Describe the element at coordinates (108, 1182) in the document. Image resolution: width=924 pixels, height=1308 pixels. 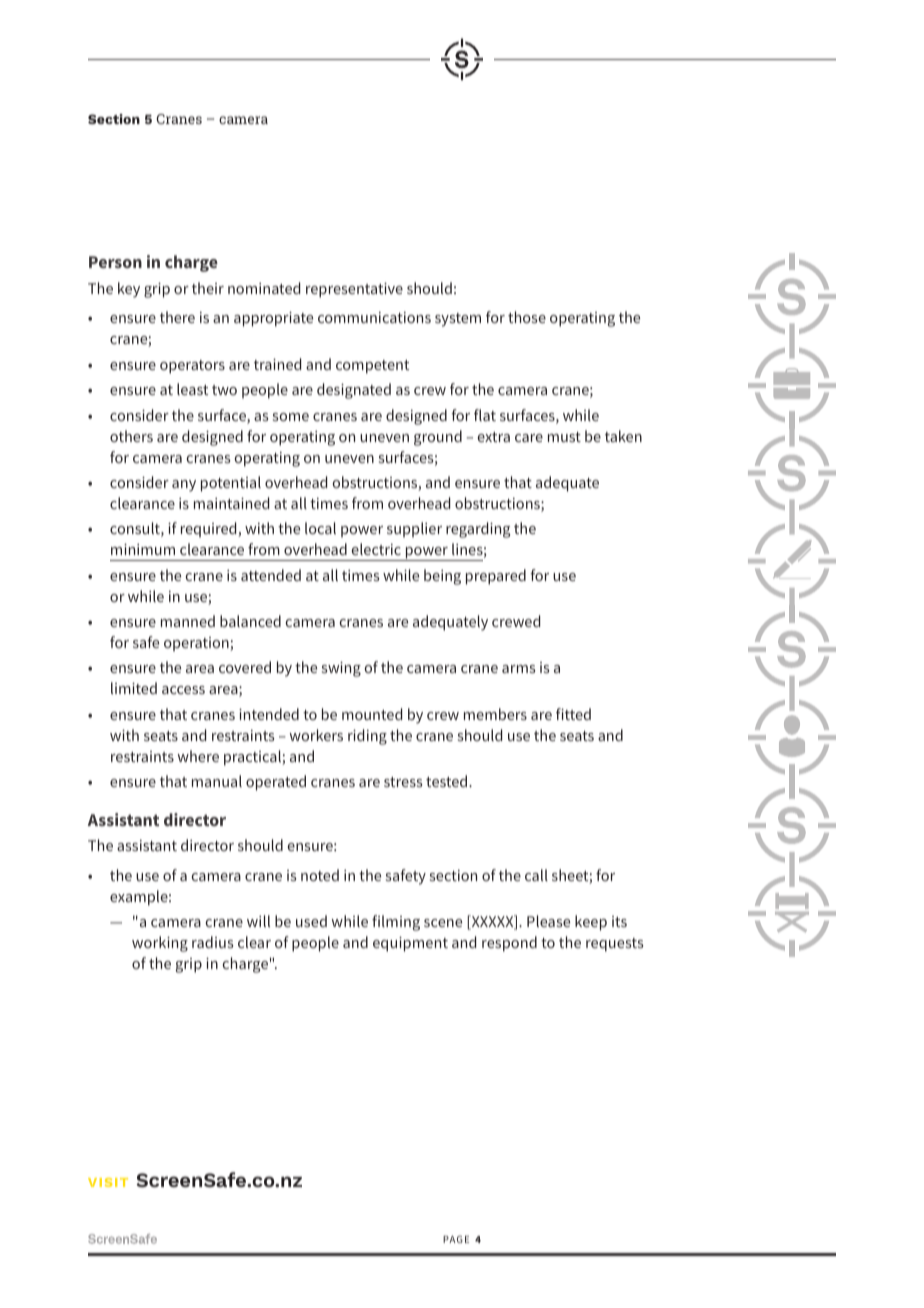
I see `VISIT` at that location.
